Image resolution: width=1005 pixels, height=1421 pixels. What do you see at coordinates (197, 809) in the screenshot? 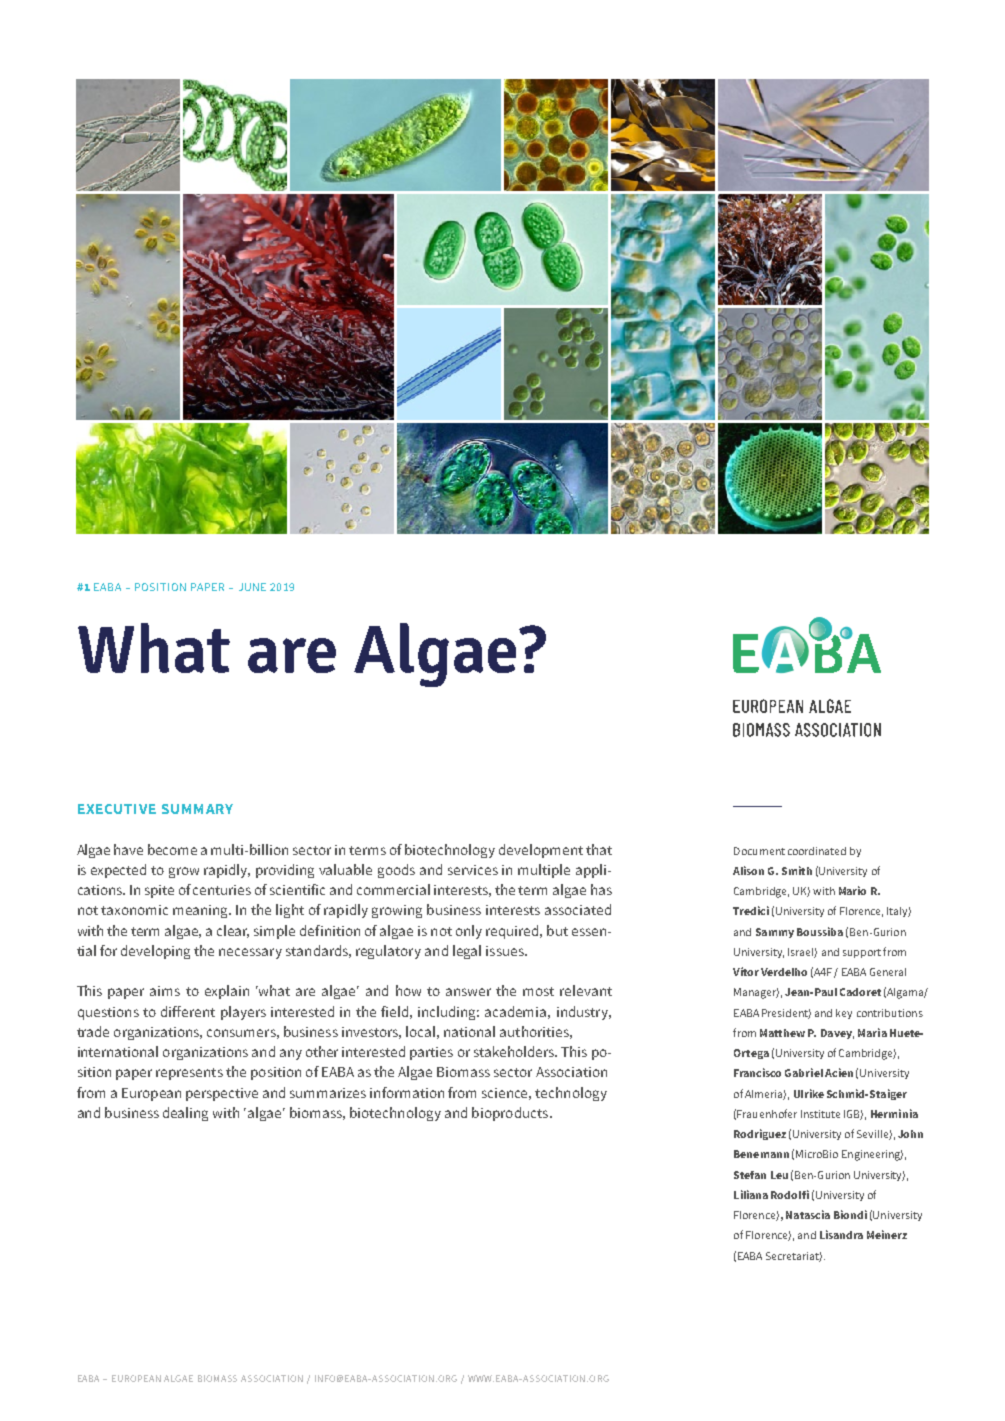
I see `SUMMARY` at bounding box center [197, 809].
